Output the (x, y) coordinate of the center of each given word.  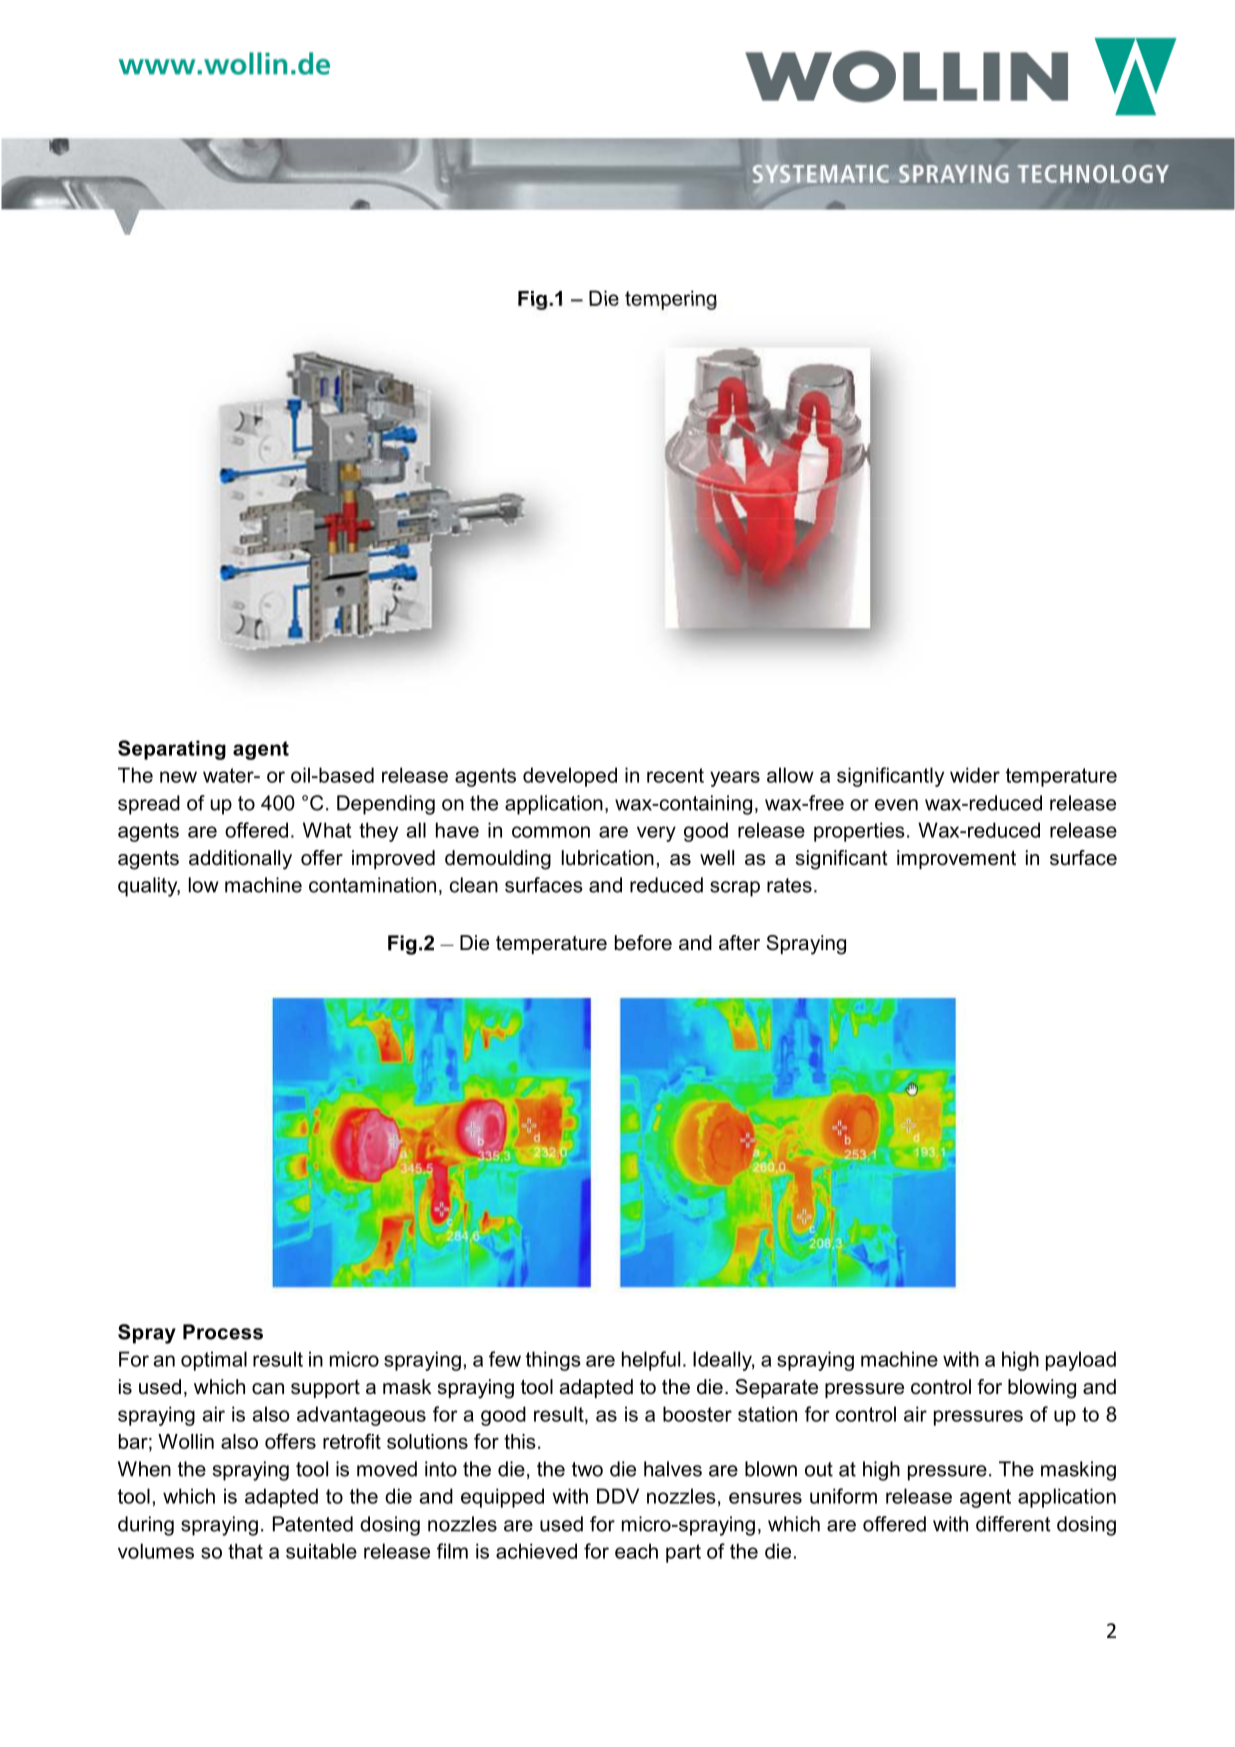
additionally (240, 860)
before (643, 943)
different (1013, 1524)
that (245, 1551)
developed (570, 777)
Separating (172, 750)
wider (975, 775)
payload (1081, 1361)
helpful (651, 1361)
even (896, 805)
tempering (671, 300)
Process (223, 1332)
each (636, 1551)
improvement (956, 859)
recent (675, 775)
